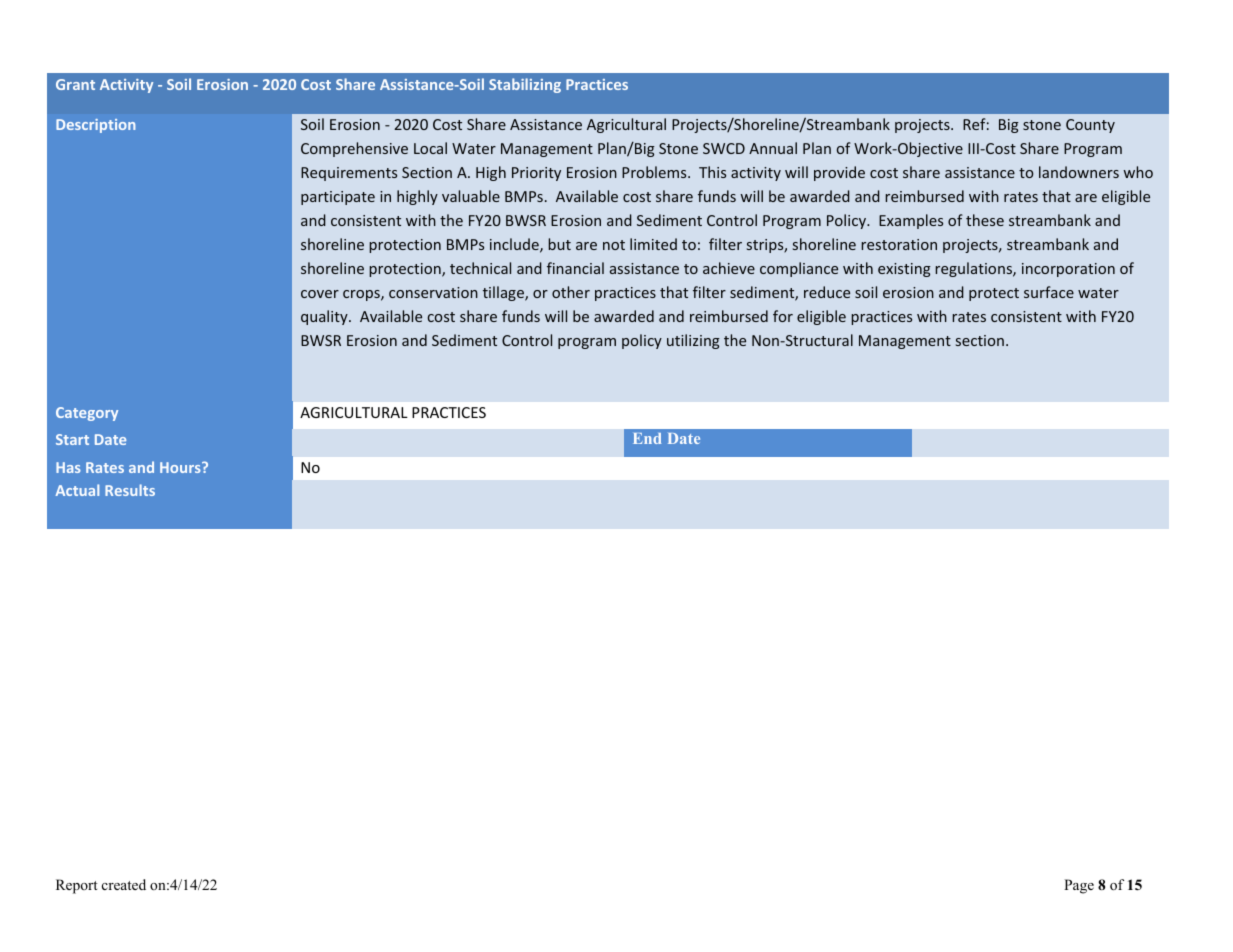 The height and width of the screenshot is (952, 1233). Describe the element at coordinates (124, 884) in the screenshot. I see `created` at that location.
